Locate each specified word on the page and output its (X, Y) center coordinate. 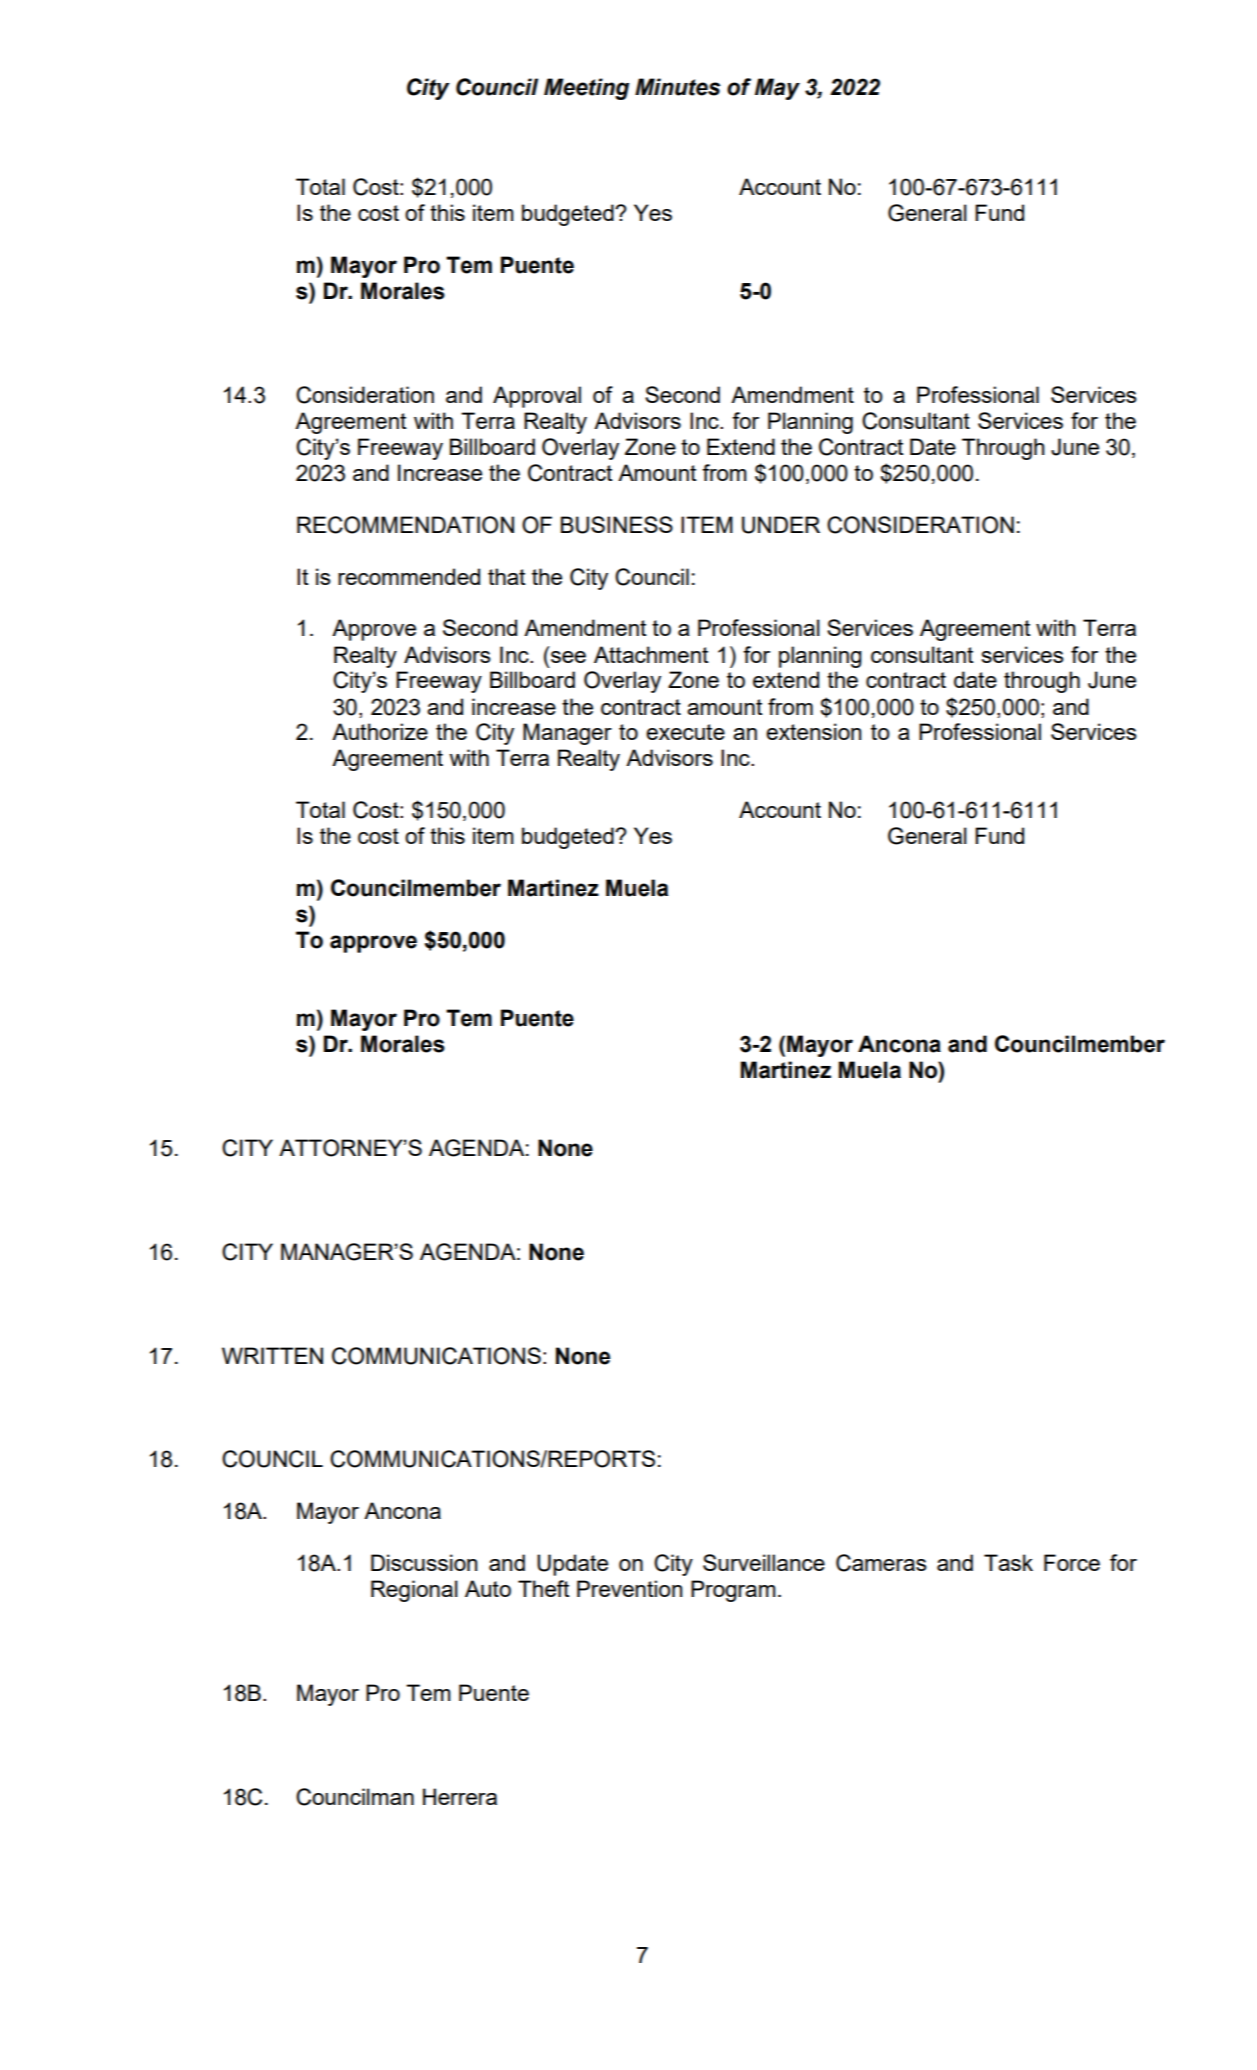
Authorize (380, 731)
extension (813, 731)
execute (685, 732)
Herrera (460, 1796)
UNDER (781, 525)
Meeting (586, 89)
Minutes (677, 87)
